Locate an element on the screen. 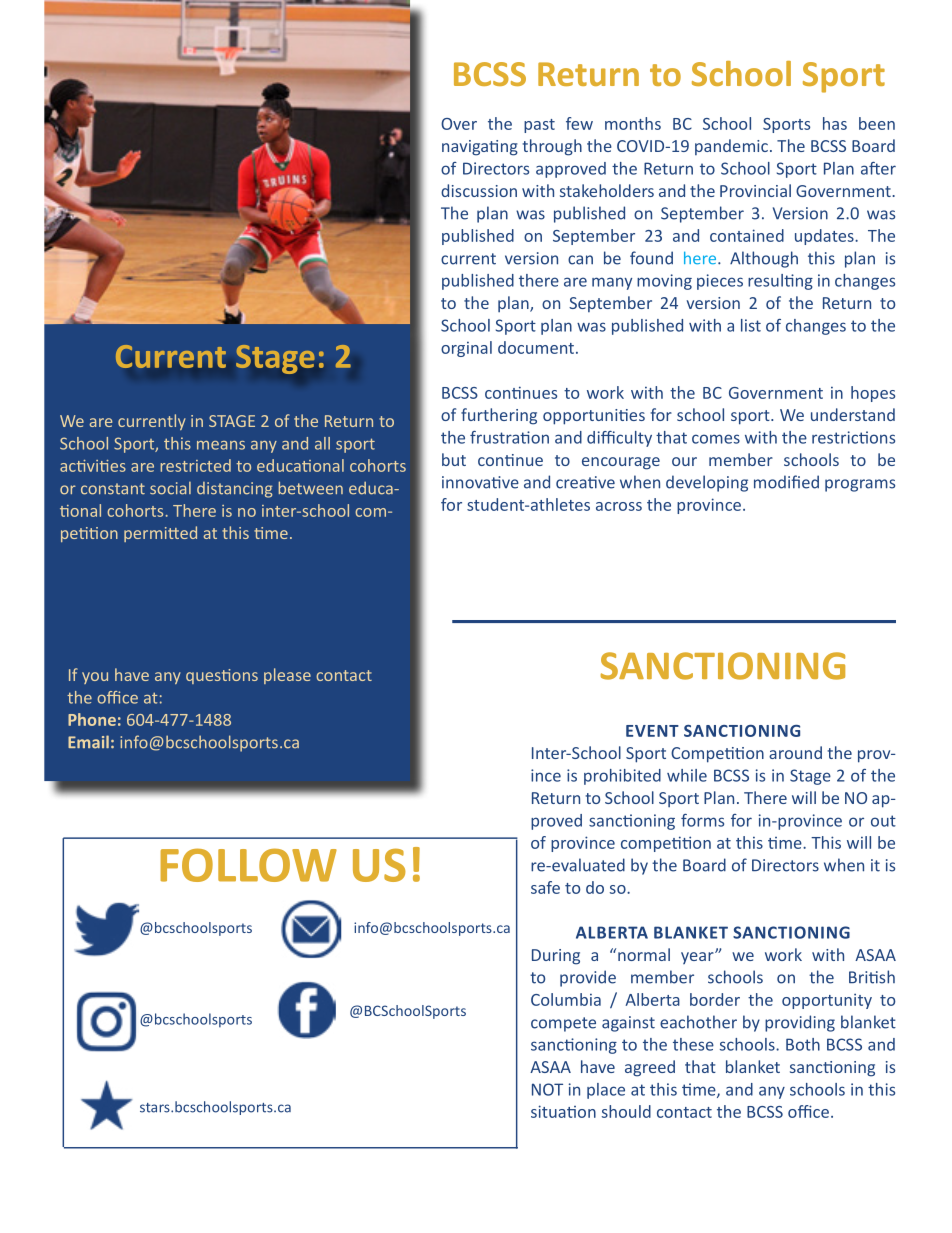  discussion is located at coordinates (479, 190).
